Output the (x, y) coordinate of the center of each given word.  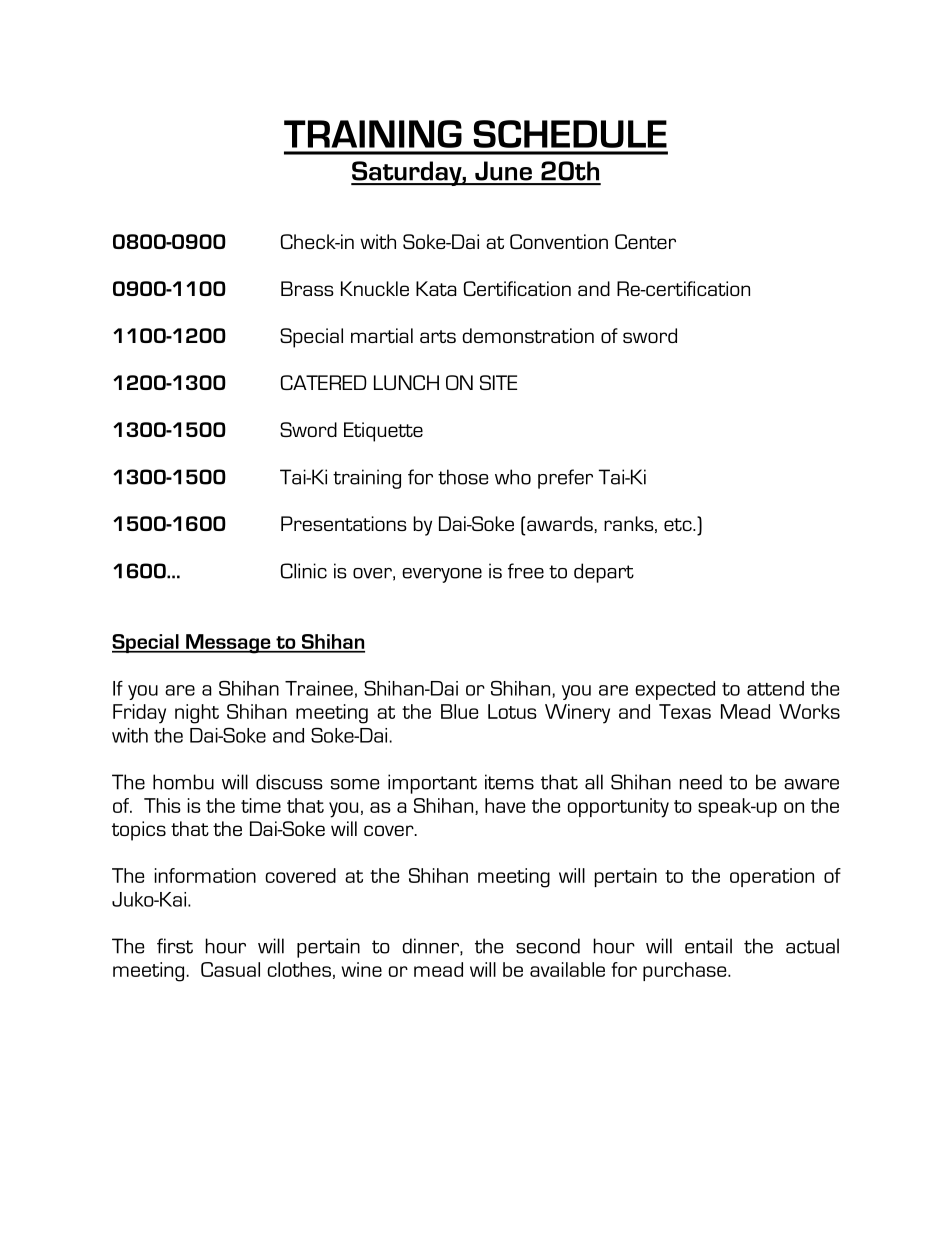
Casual (230, 969)
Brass (307, 288)
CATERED (324, 382)
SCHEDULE (570, 134)
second (548, 946)
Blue (459, 711)
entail (708, 946)
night (197, 714)
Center (645, 241)
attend (775, 688)
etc (679, 524)
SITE (498, 382)
